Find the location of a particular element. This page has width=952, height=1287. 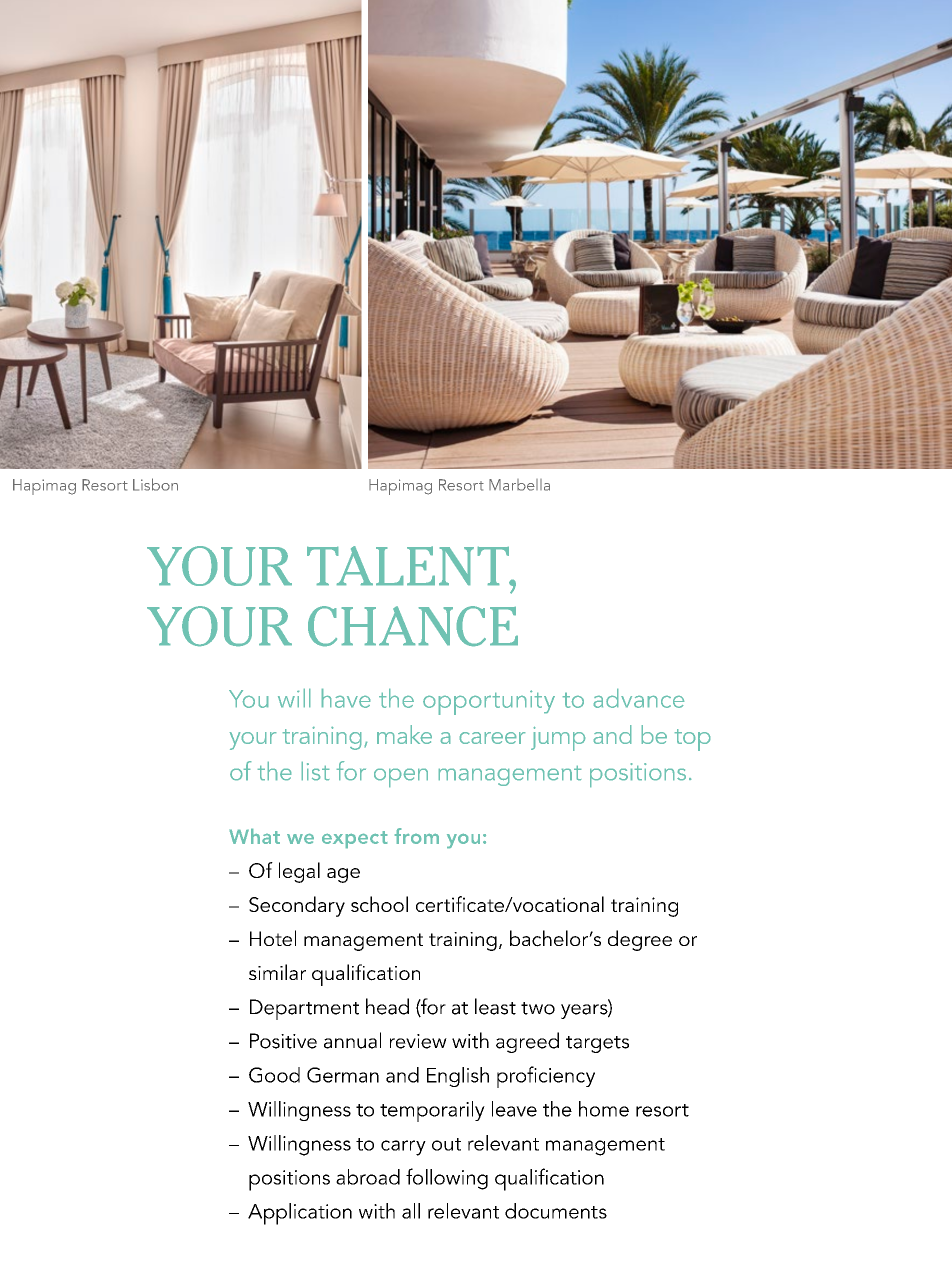

Lisbon is located at coordinates (155, 484).
